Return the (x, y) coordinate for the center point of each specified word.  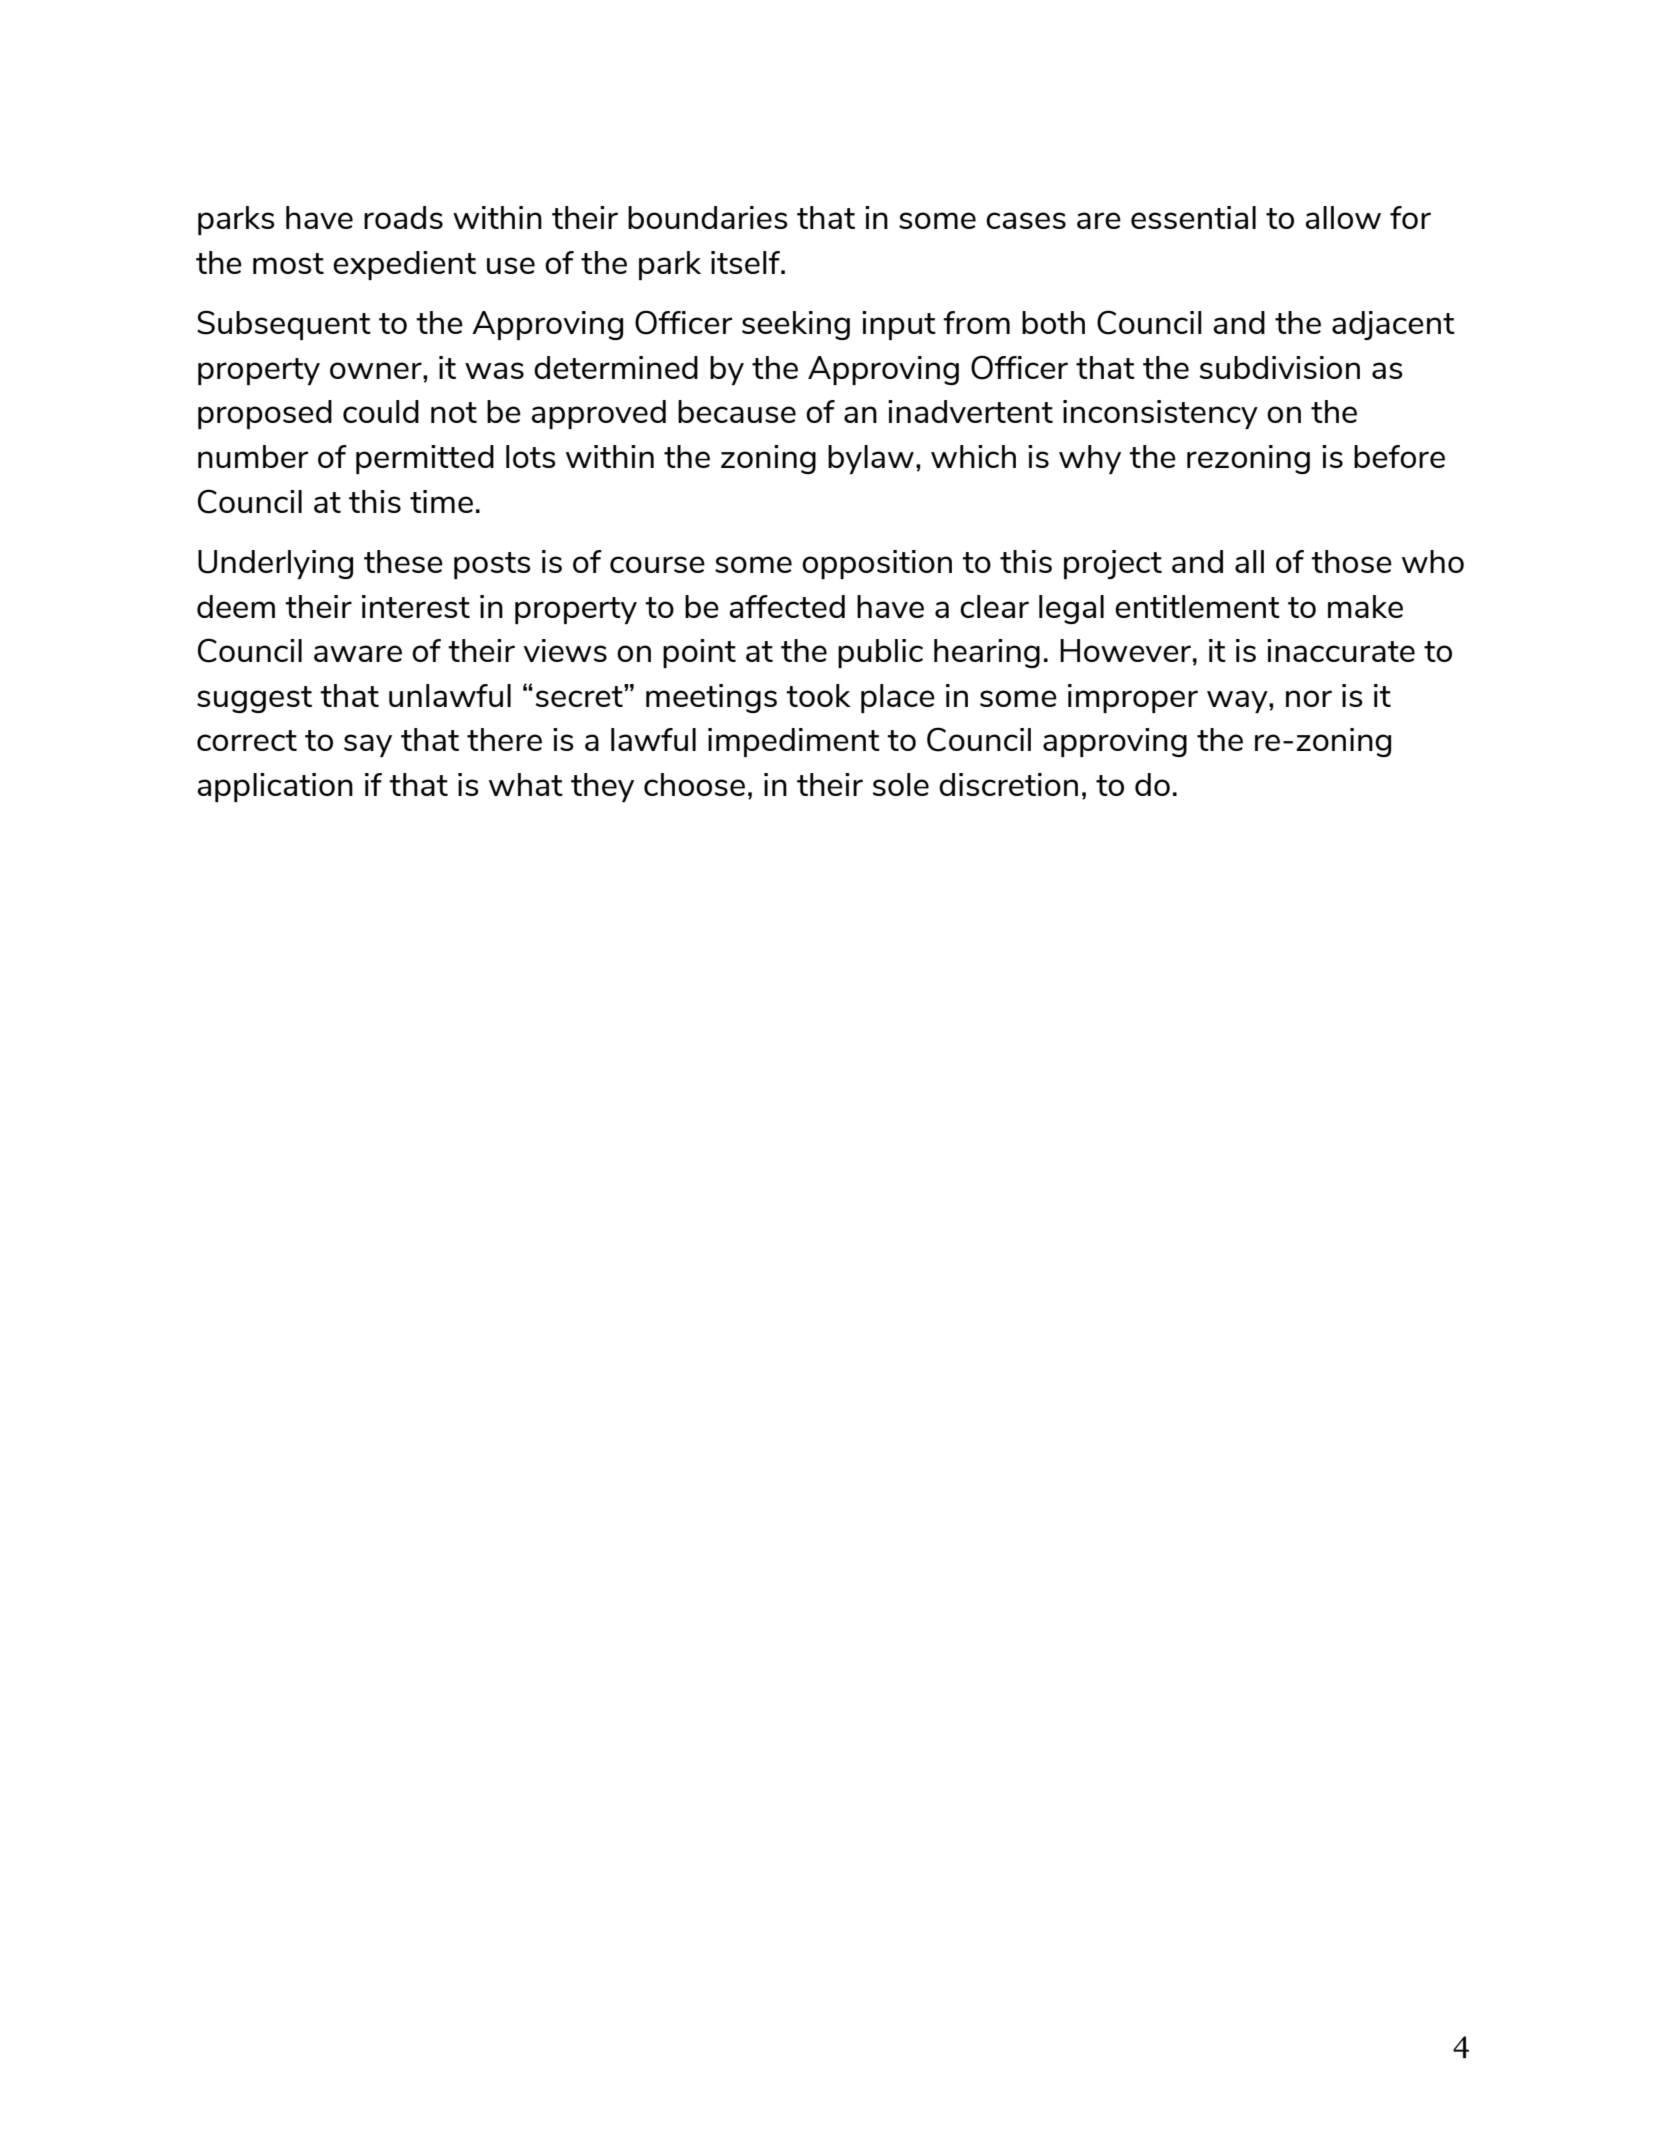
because (737, 411)
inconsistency (1160, 414)
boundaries (708, 217)
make (1365, 606)
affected (787, 606)
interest (416, 606)
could (381, 411)
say (368, 745)
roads (403, 217)
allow (1343, 217)
